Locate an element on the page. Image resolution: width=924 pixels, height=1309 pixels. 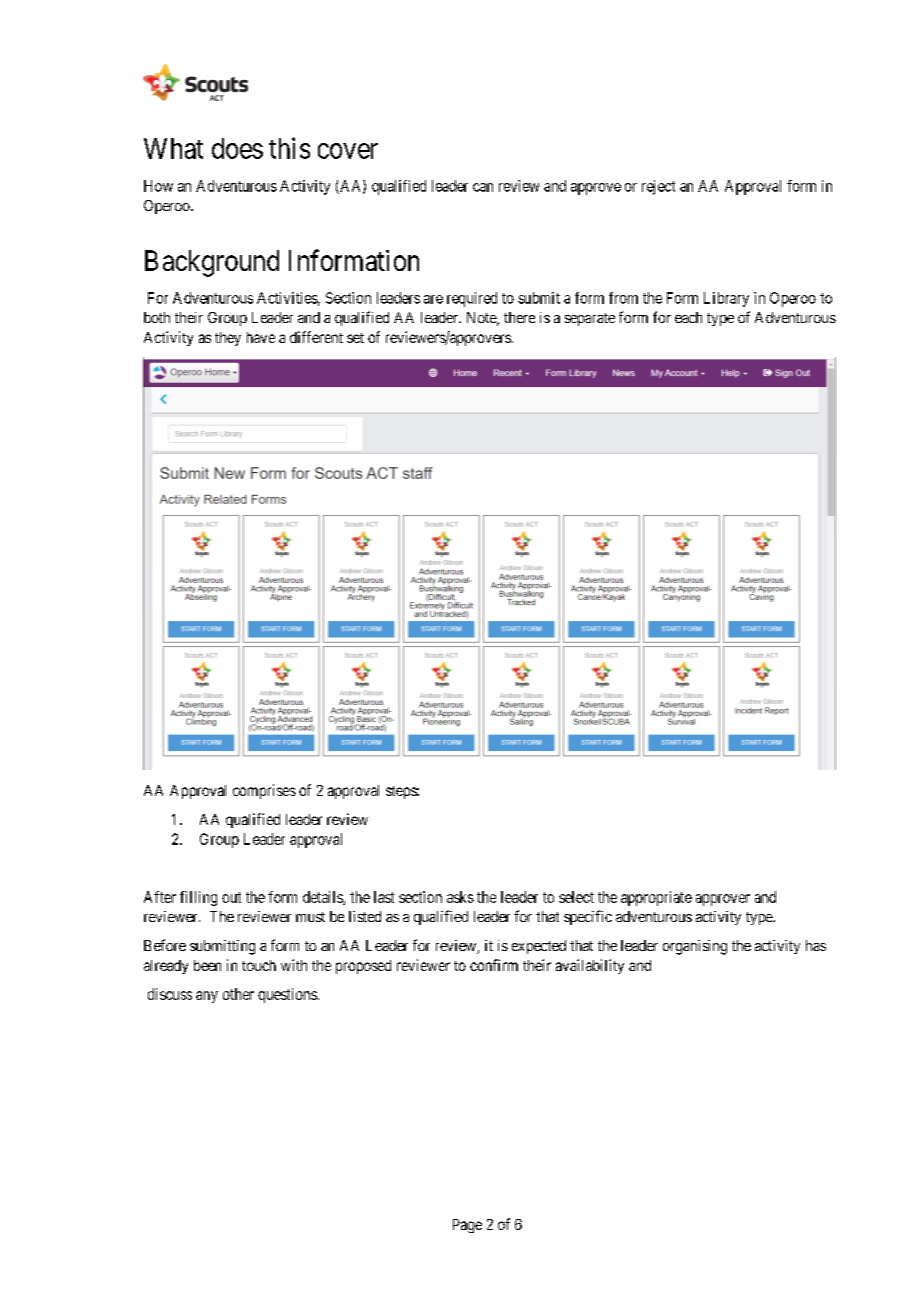
Page is located at coordinates (467, 1226).
